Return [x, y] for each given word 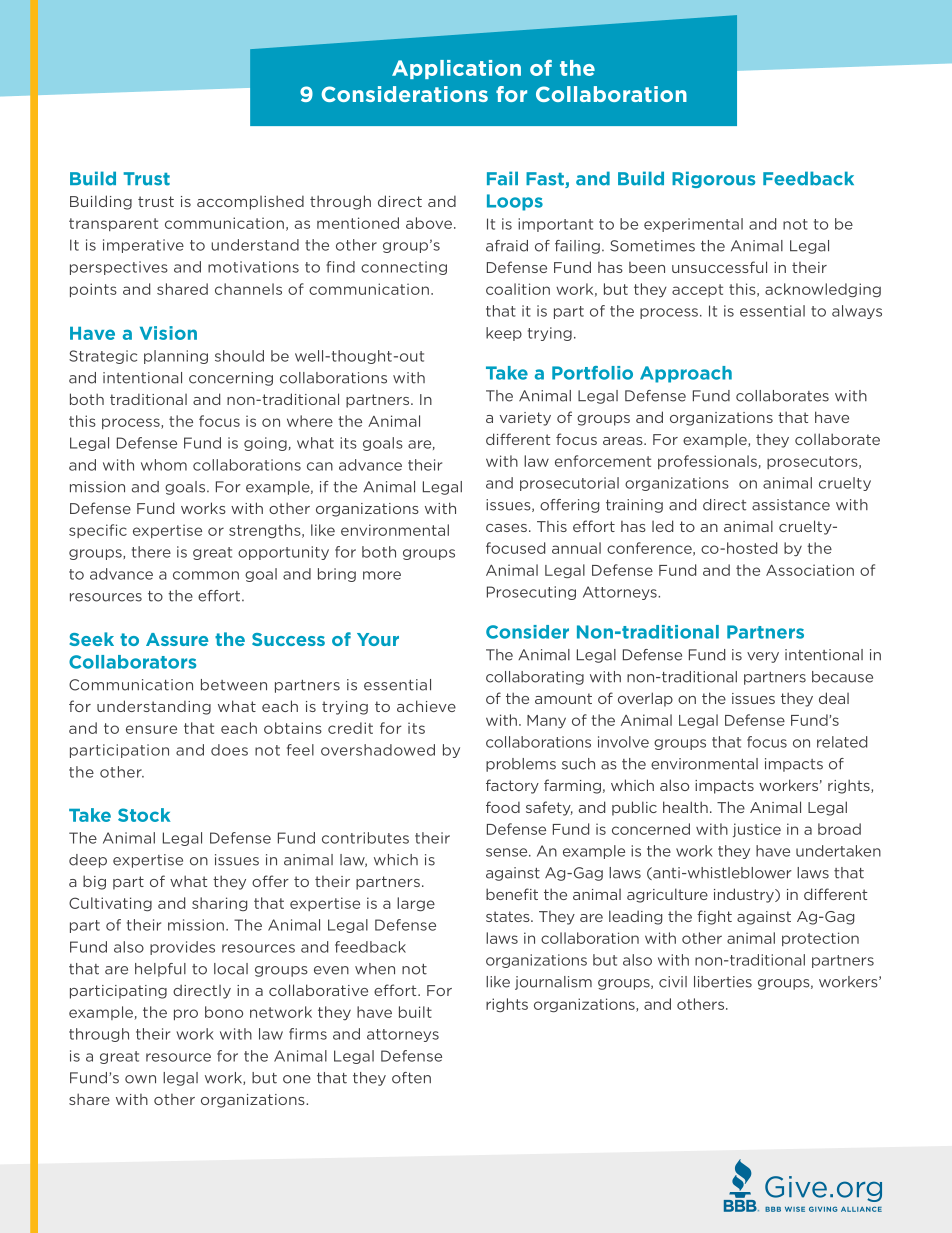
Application [456, 69]
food [503, 807]
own [140, 1079]
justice [757, 830]
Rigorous [713, 179]
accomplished [250, 202]
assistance [791, 505]
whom [164, 465]
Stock [144, 815]
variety [525, 419]
